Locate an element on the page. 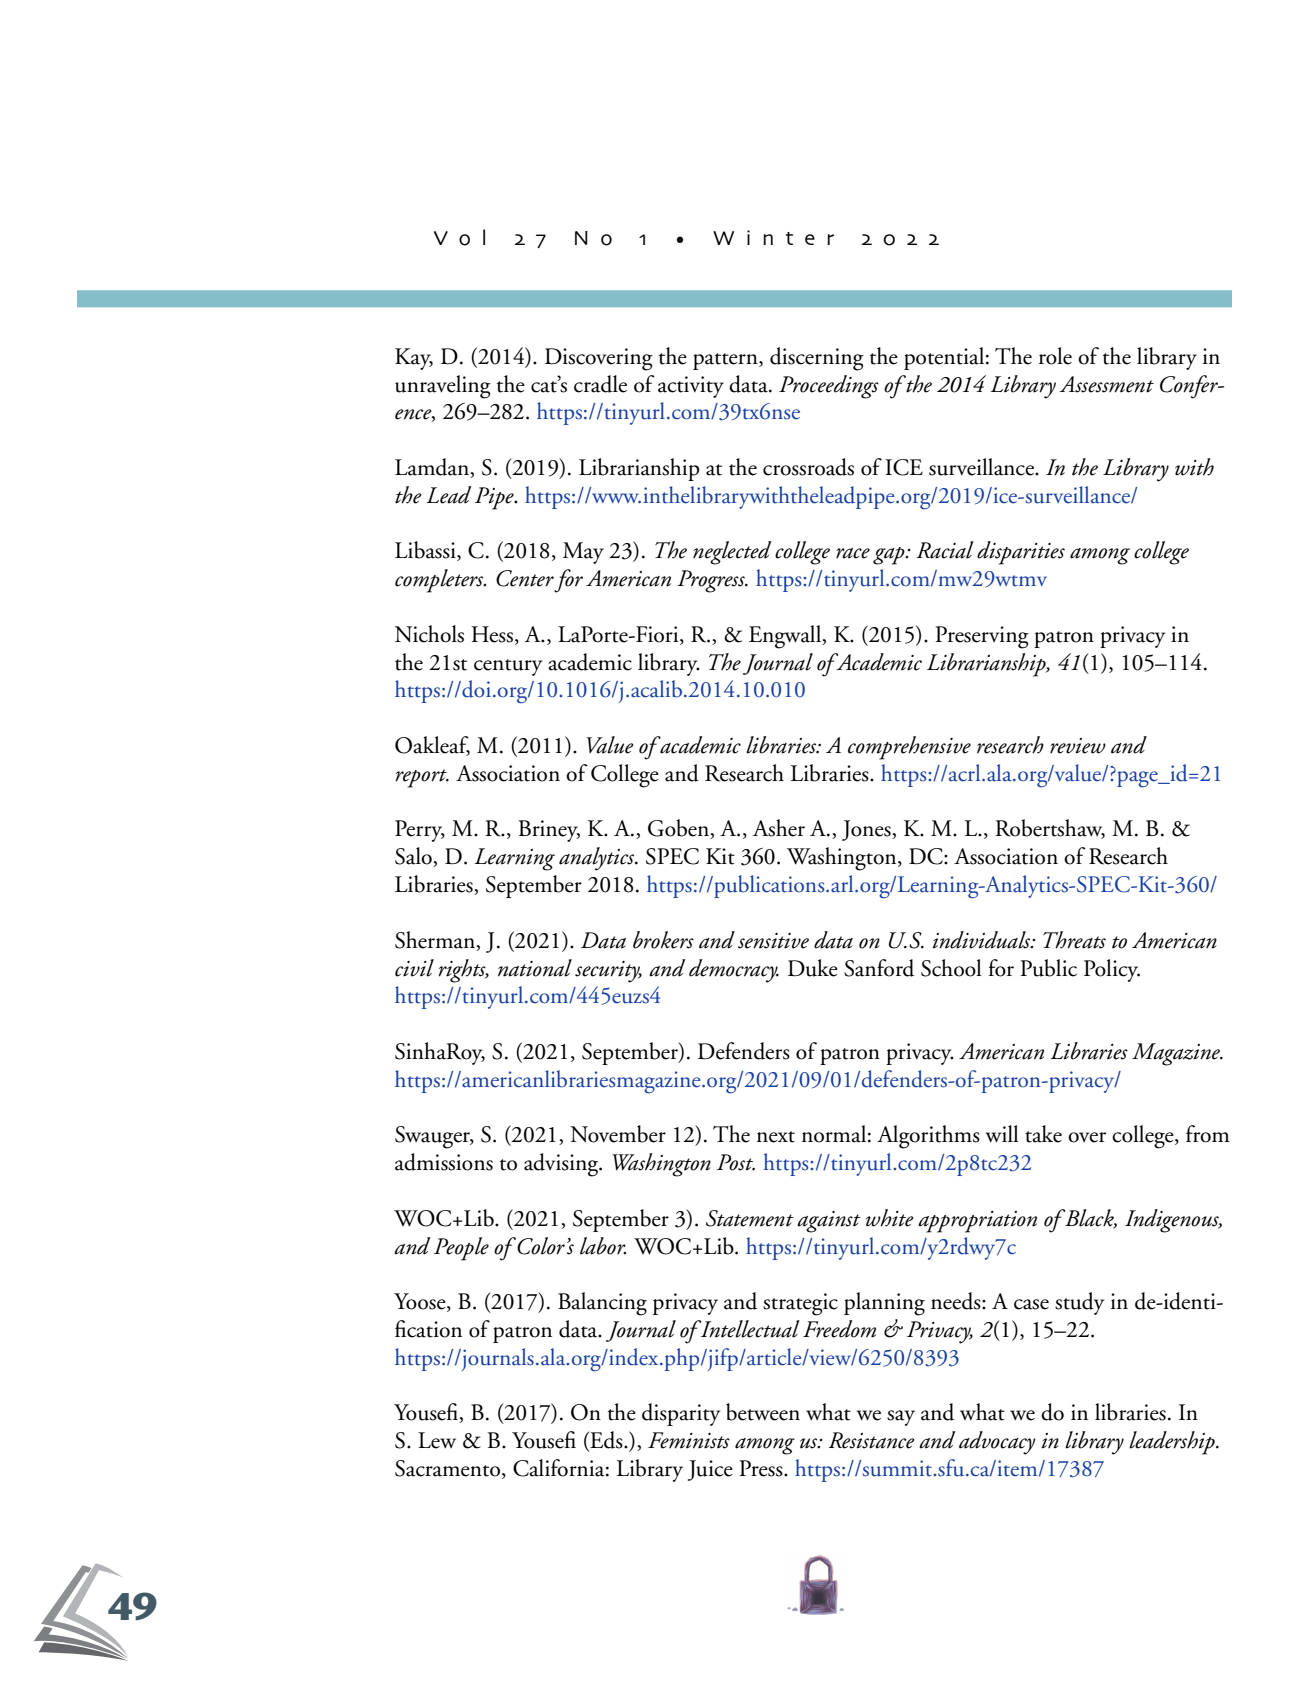  advocacy is located at coordinates (997, 1443).
